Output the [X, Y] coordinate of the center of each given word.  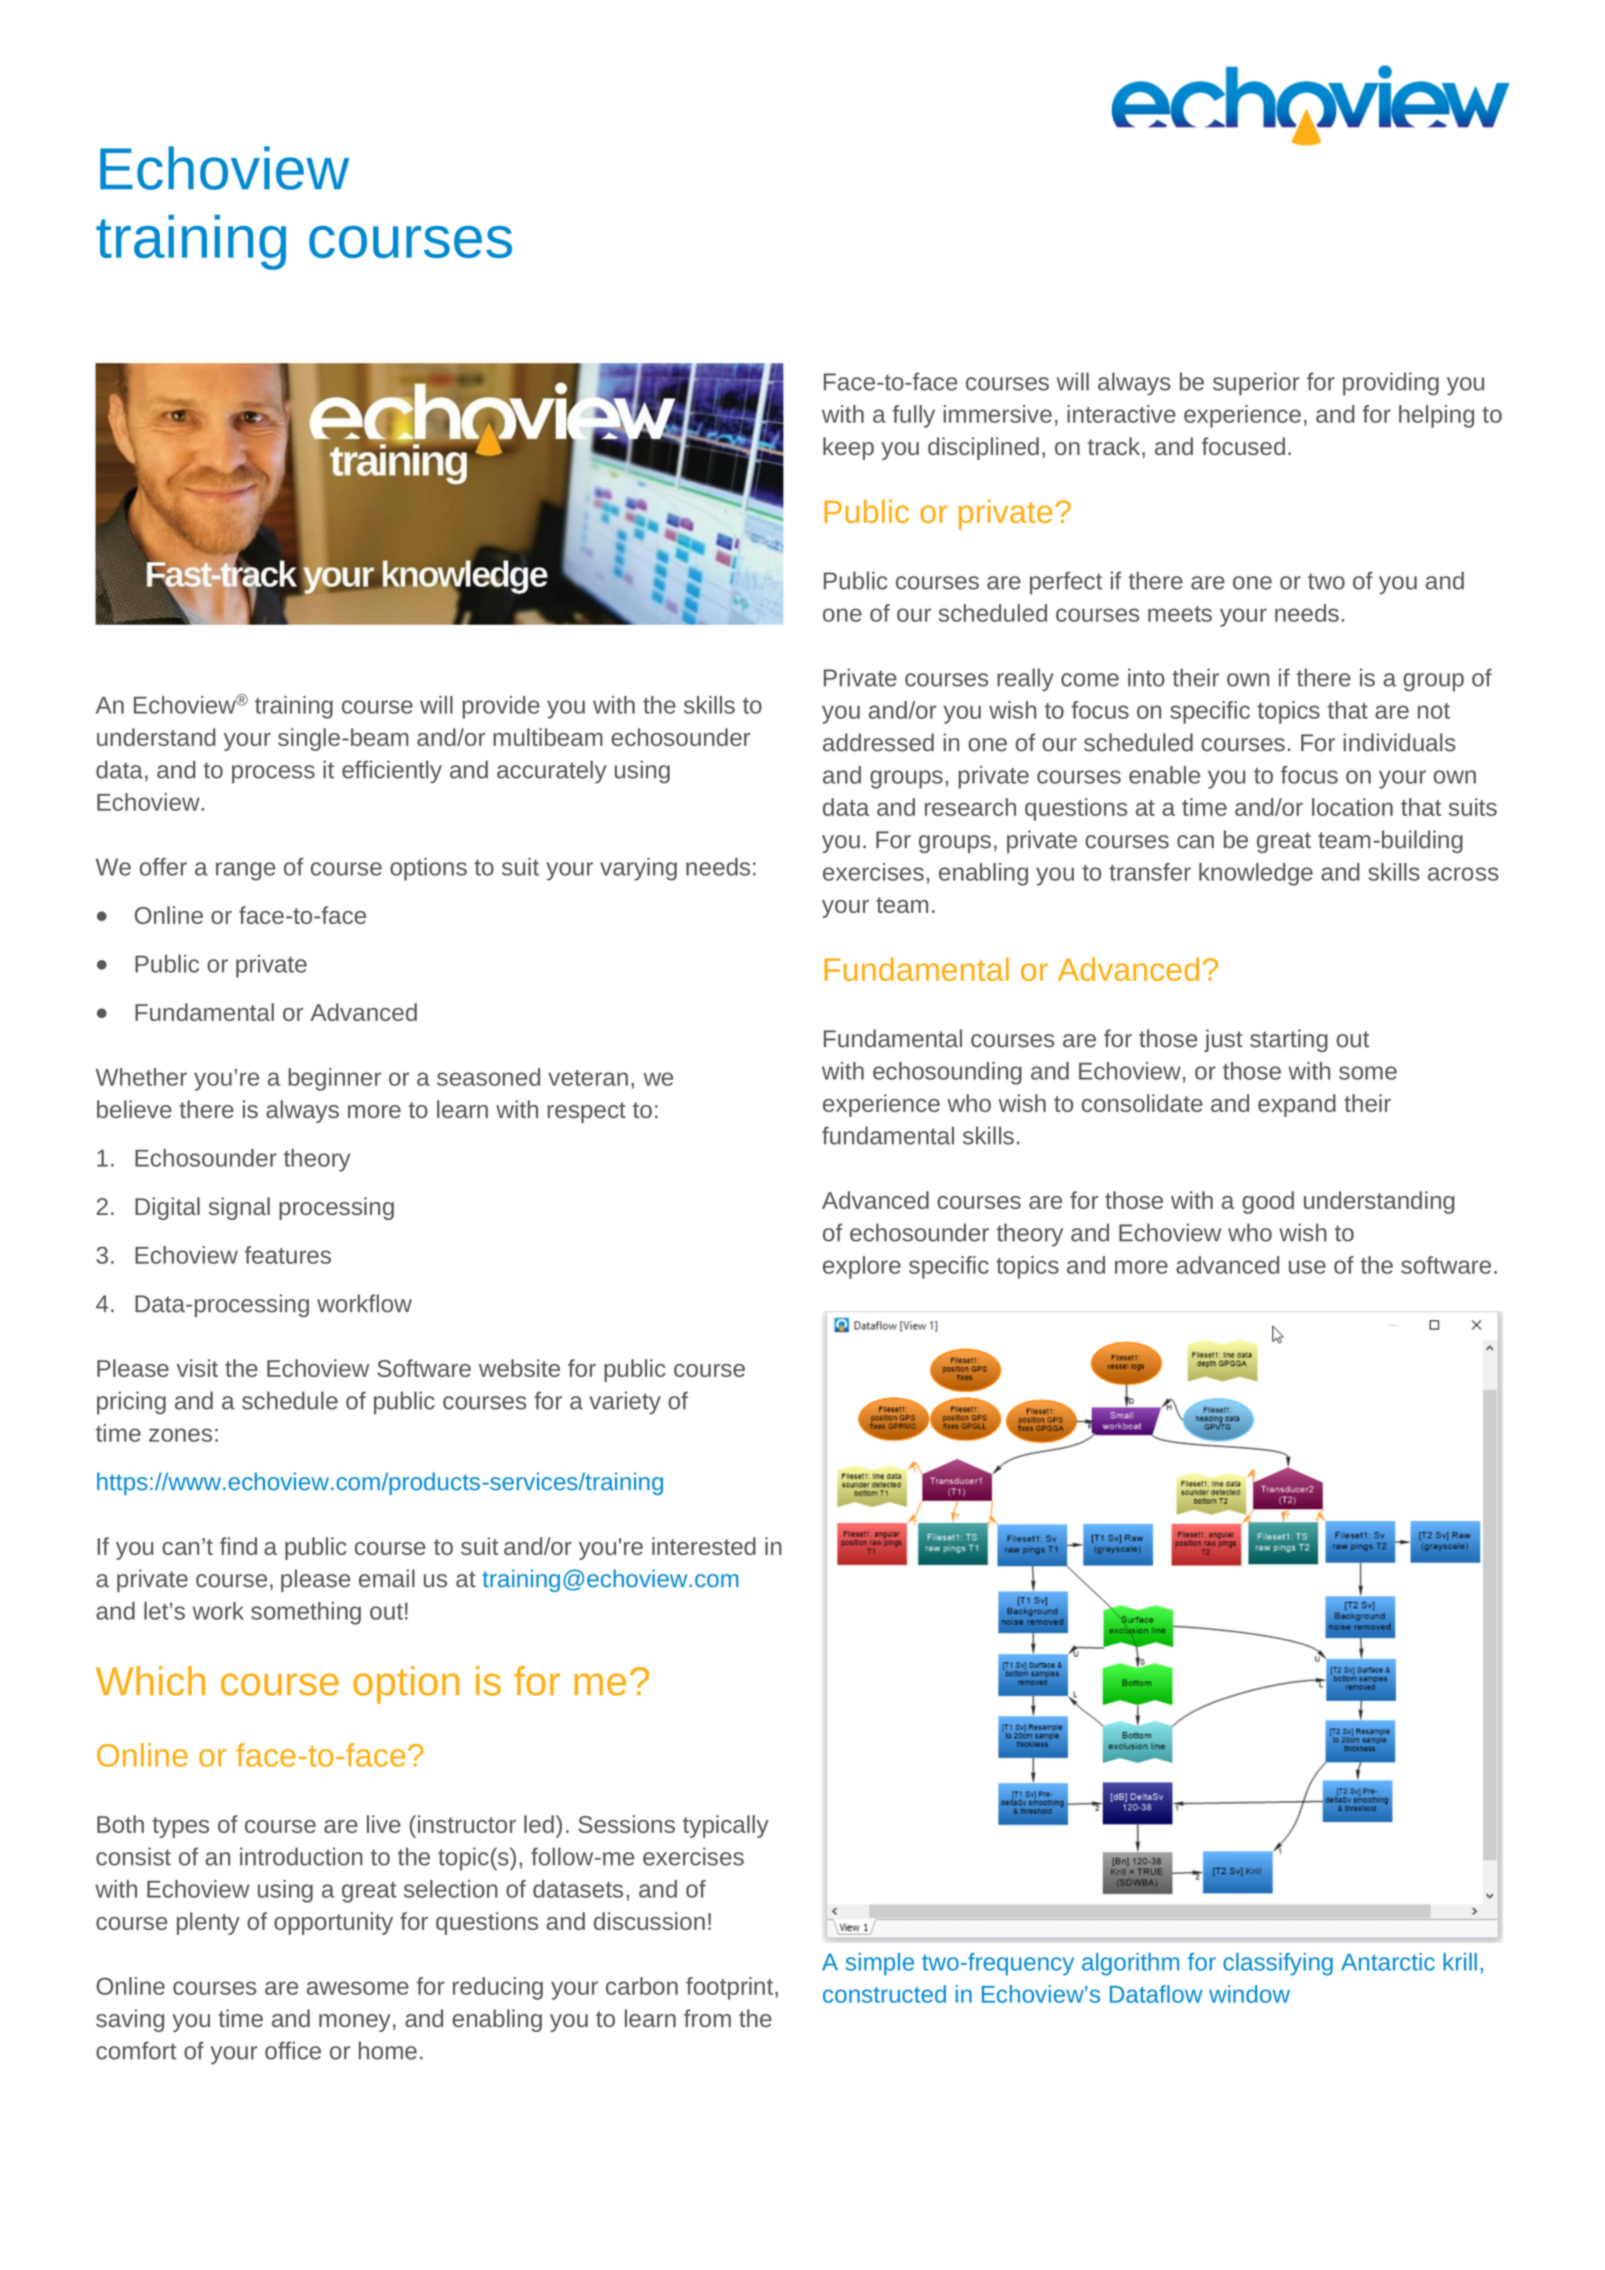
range [246, 871]
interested [704, 1546]
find [238, 1546]
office [293, 2050]
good [1268, 1202]
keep [848, 448]
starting [1289, 1040]
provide [501, 707]
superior [1256, 384]
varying [638, 869]
